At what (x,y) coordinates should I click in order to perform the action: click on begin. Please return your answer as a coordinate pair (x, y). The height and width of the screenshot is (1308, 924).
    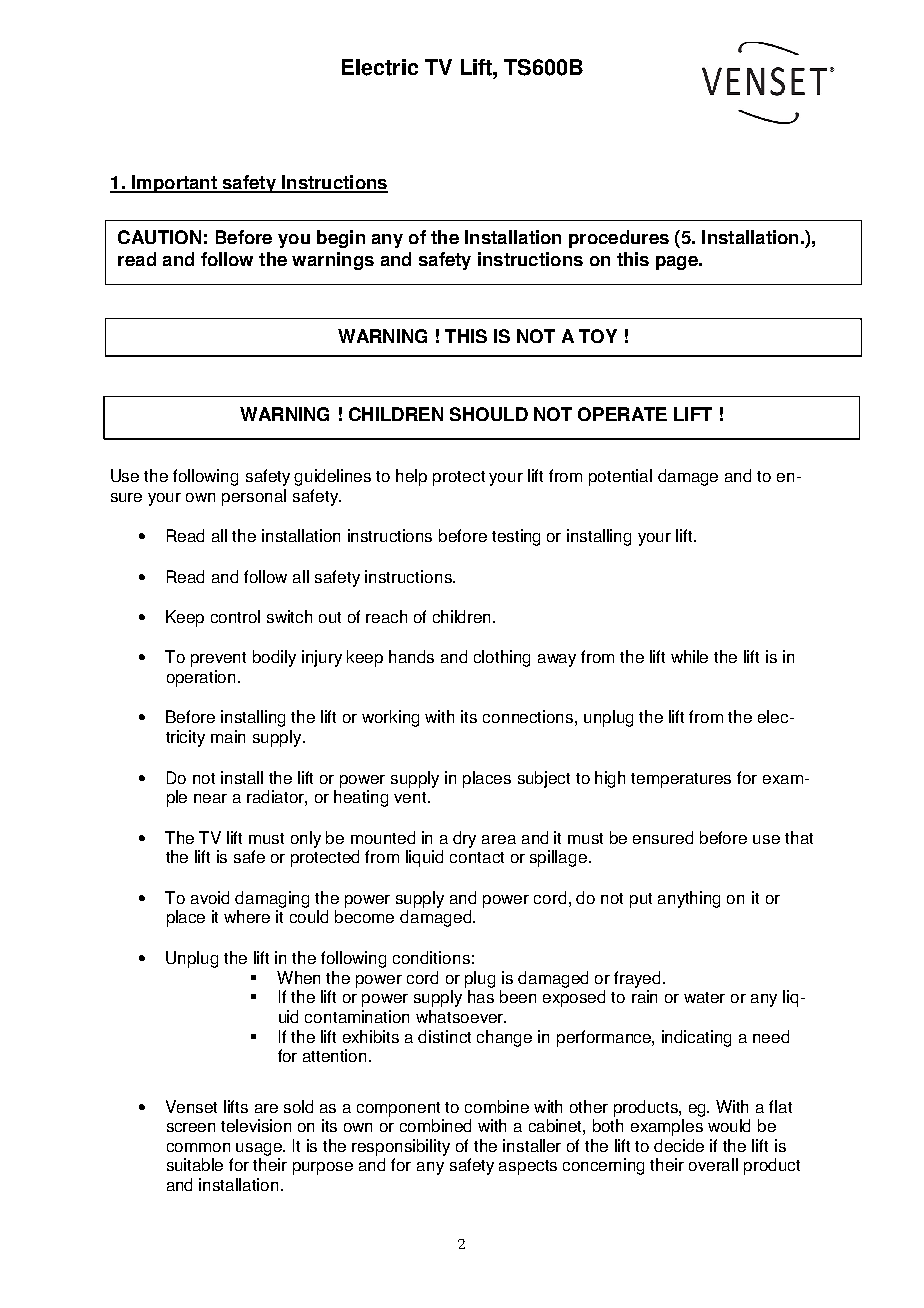
    Looking at the image, I should click on (341, 239).
